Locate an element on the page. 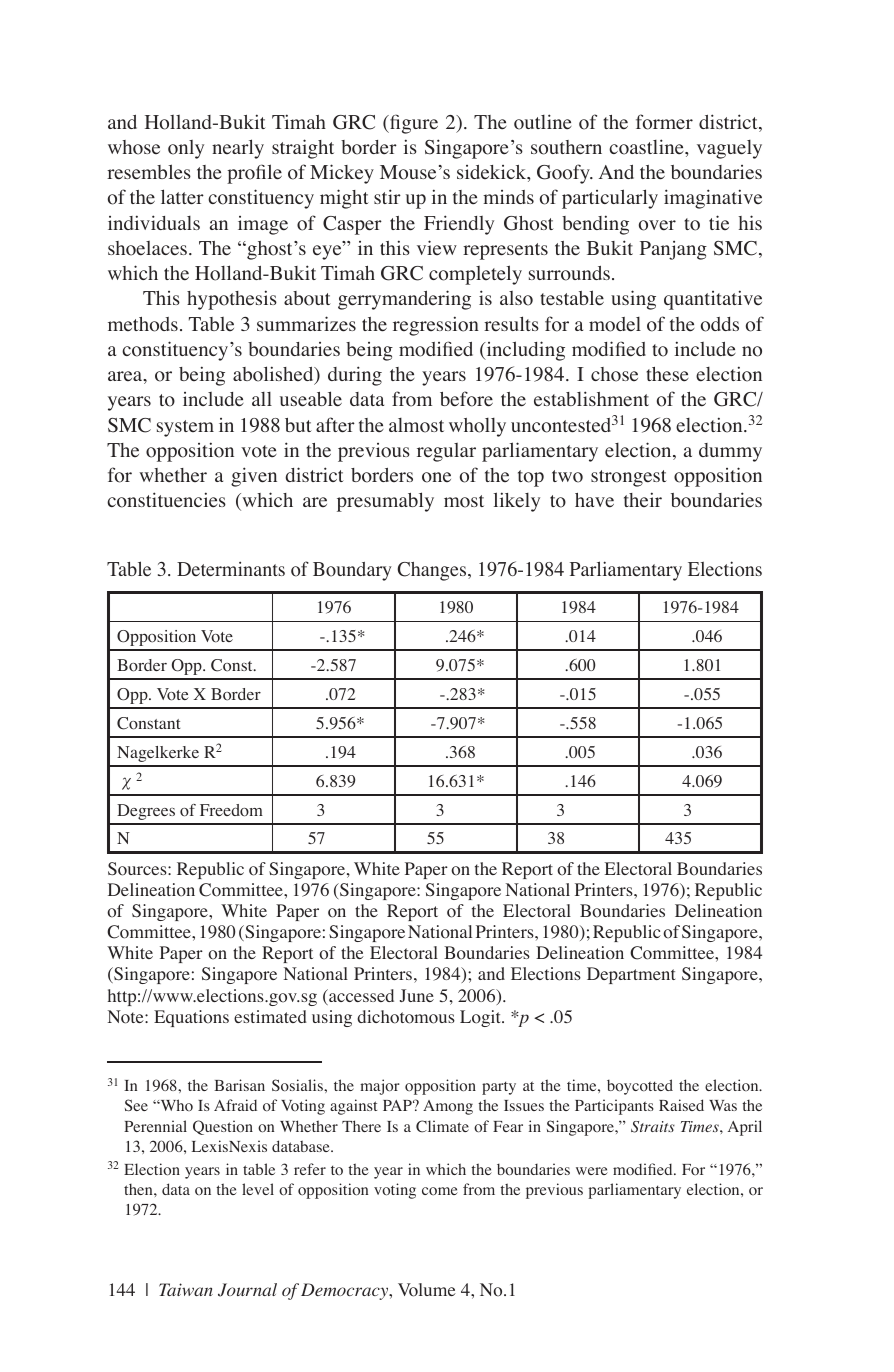 The image size is (894, 1372). only is located at coordinates (186, 149).
